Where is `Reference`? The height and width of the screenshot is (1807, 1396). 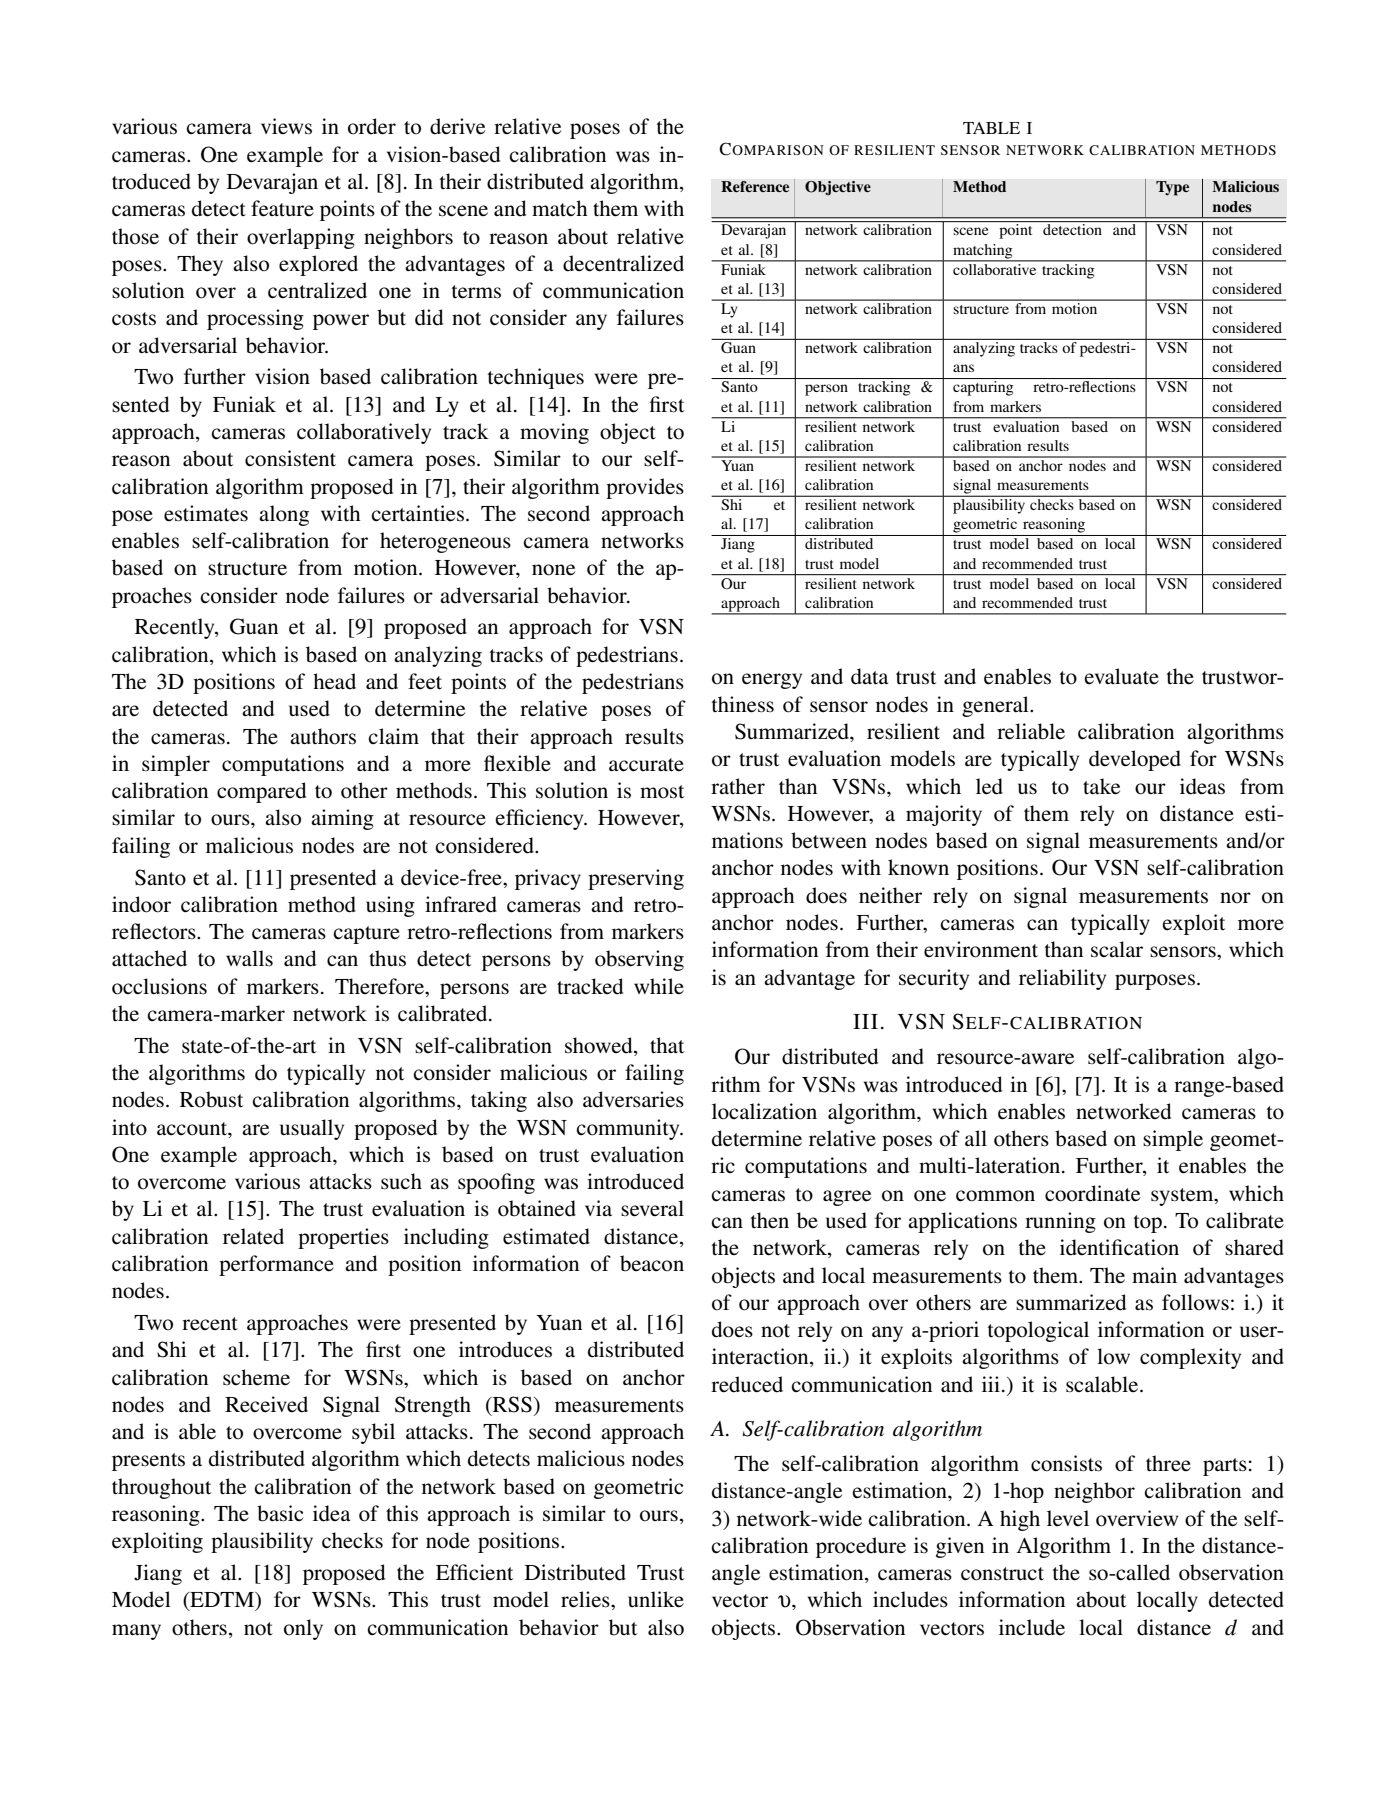
Reference is located at coordinates (755, 187).
